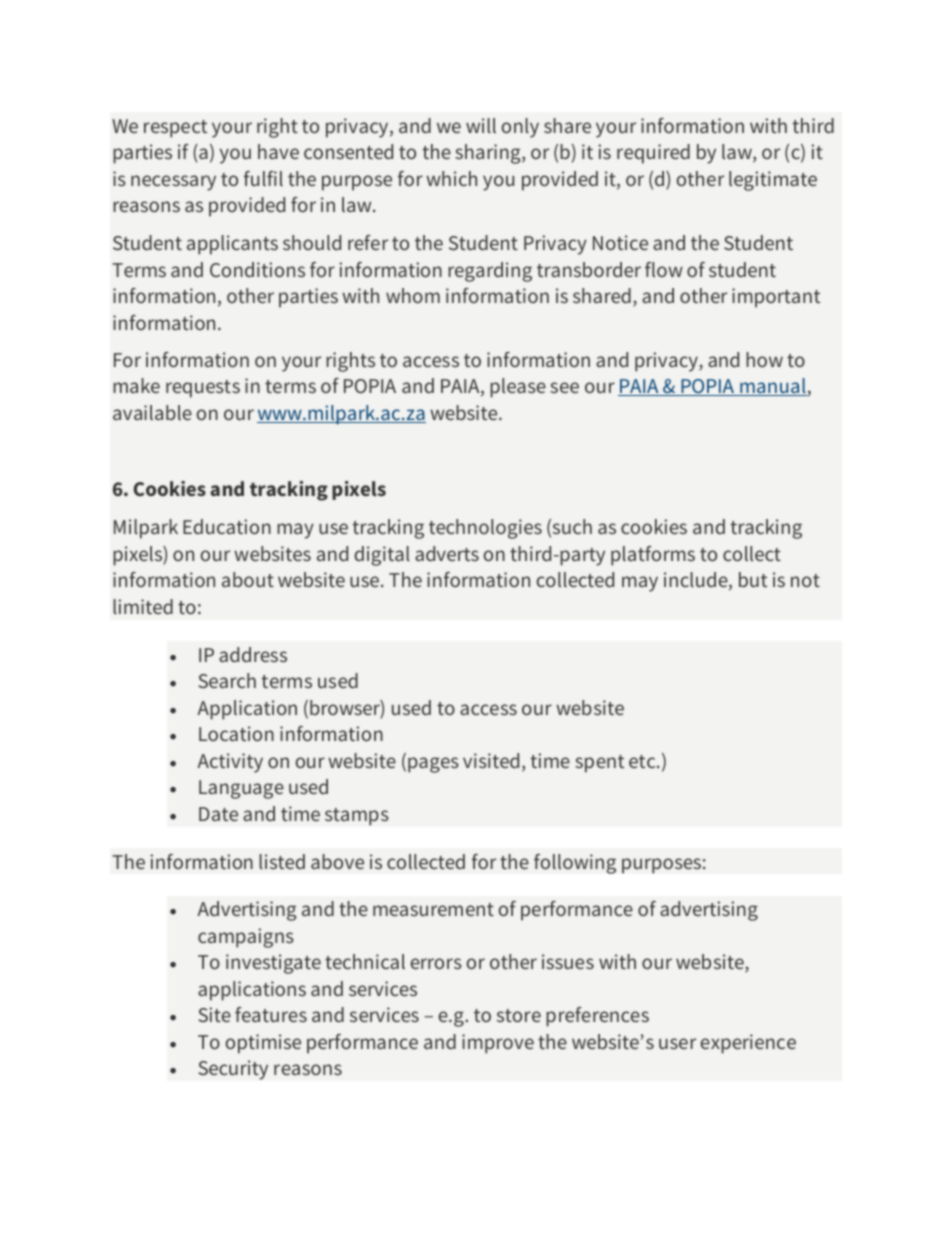 The image size is (952, 1233). Describe the element at coordinates (697, 581) in the image. I see `include` at that location.
